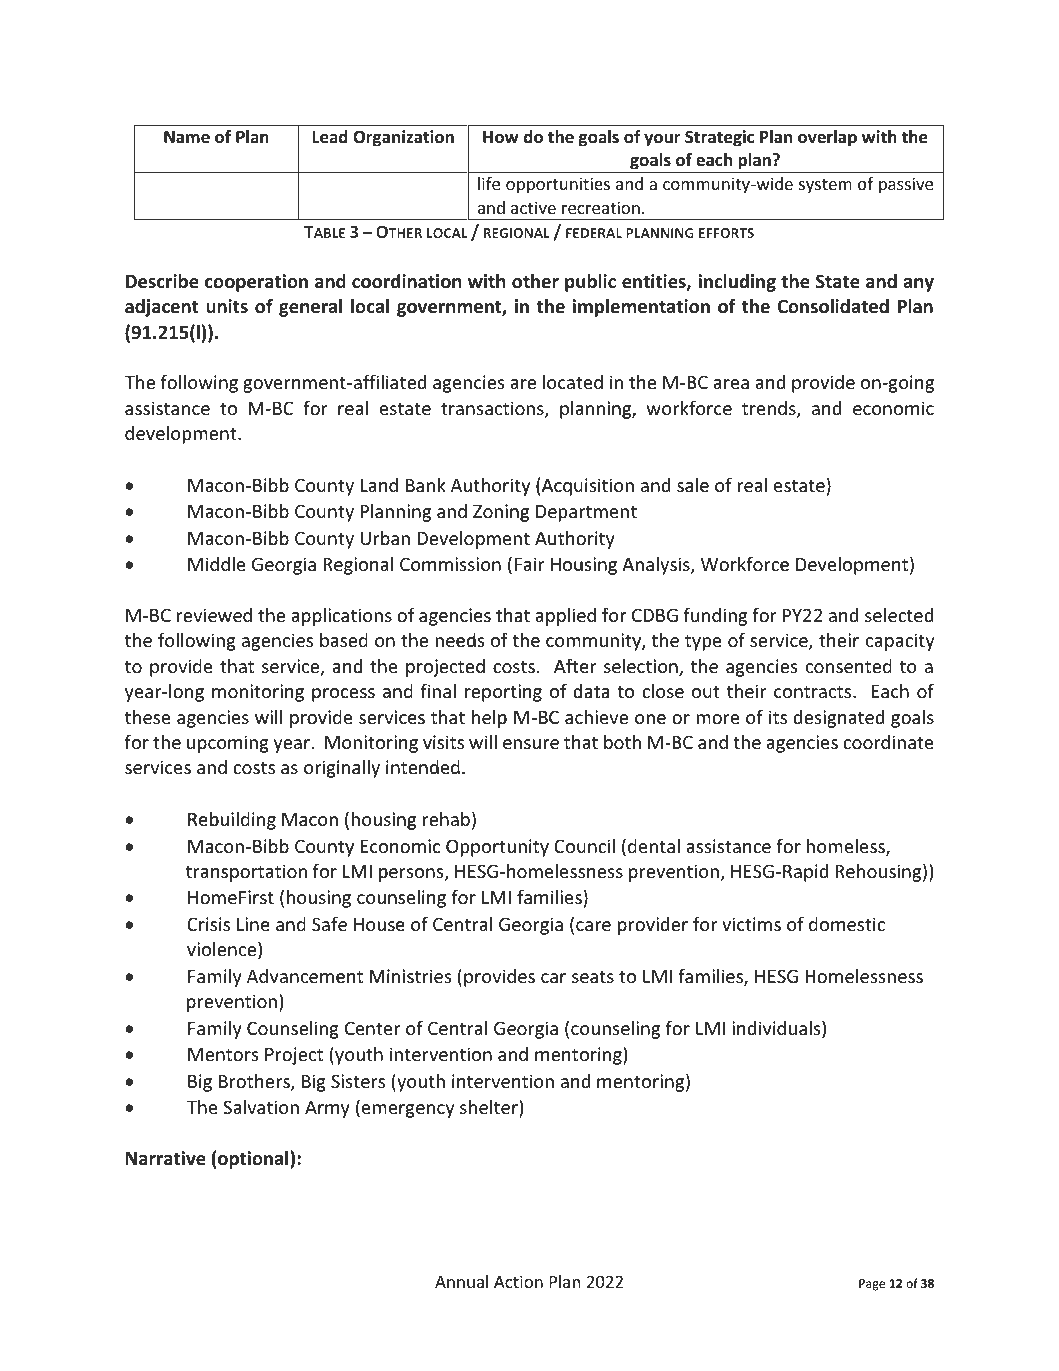 The image size is (1059, 1371). I want to click on designated, so click(838, 719).
